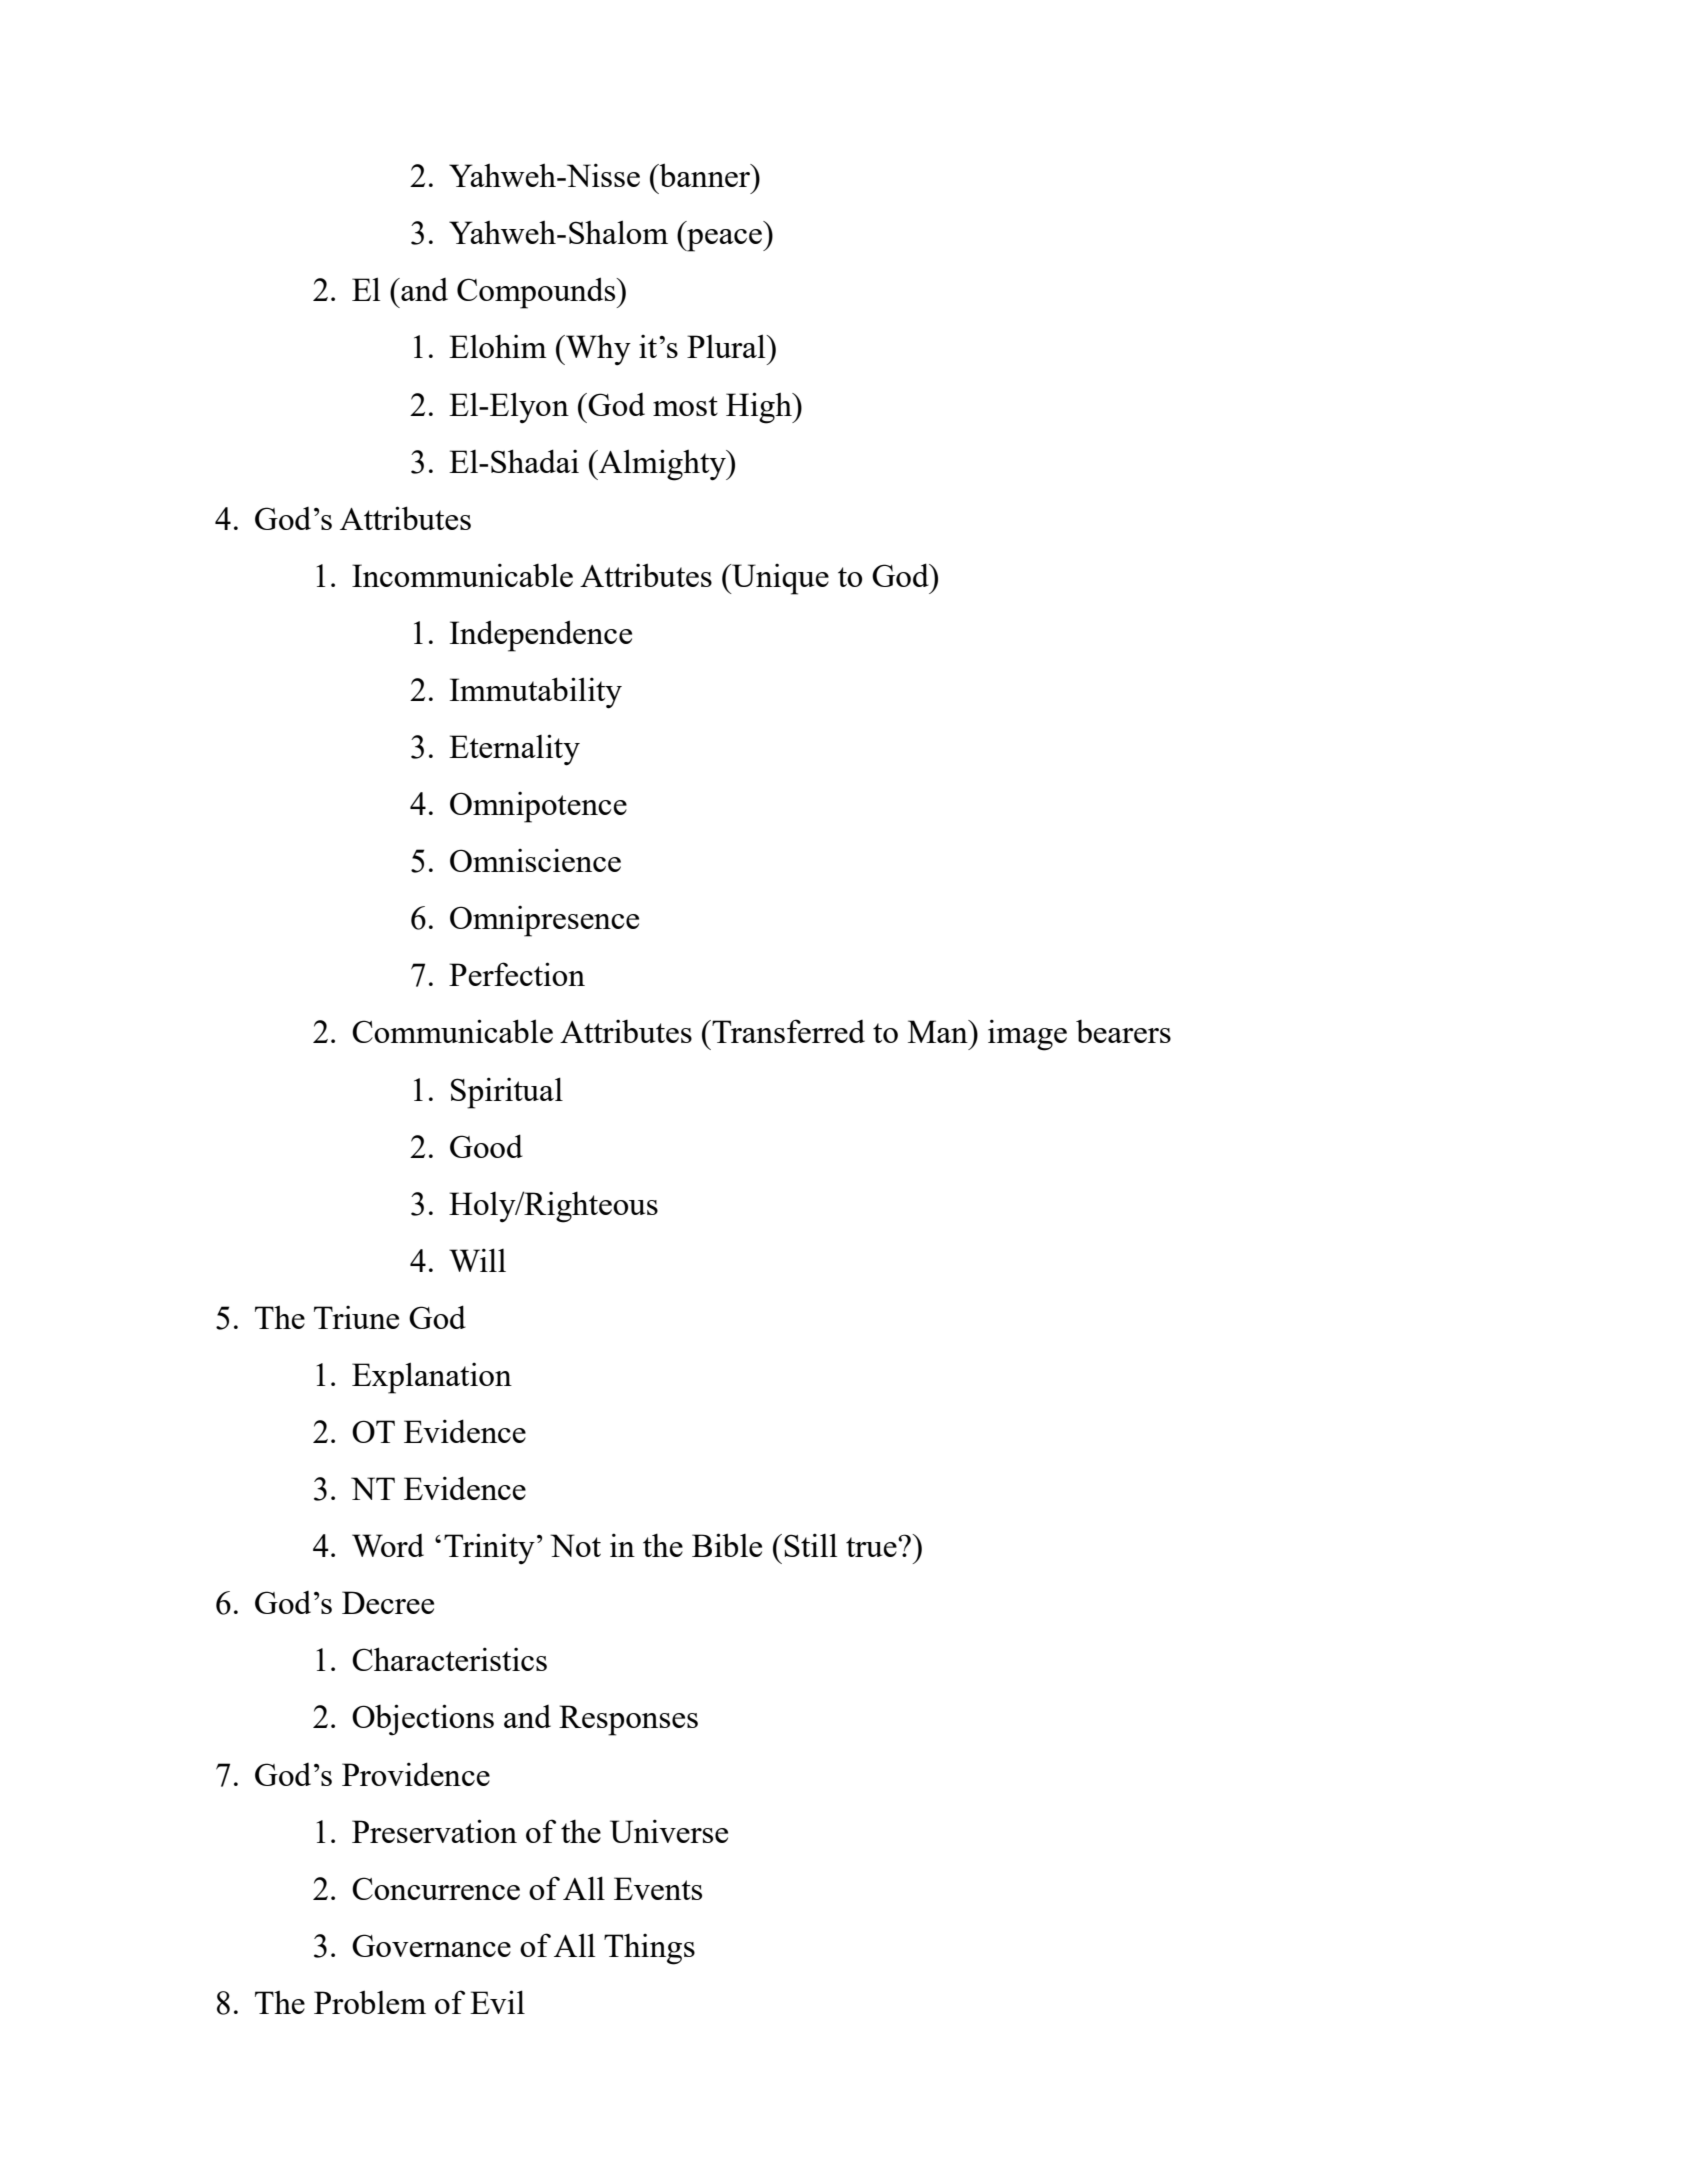 The image size is (1688, 2184). Describe the element at coordinates (432, 1378) in the screenshot. I see `Explanation` at that location.
